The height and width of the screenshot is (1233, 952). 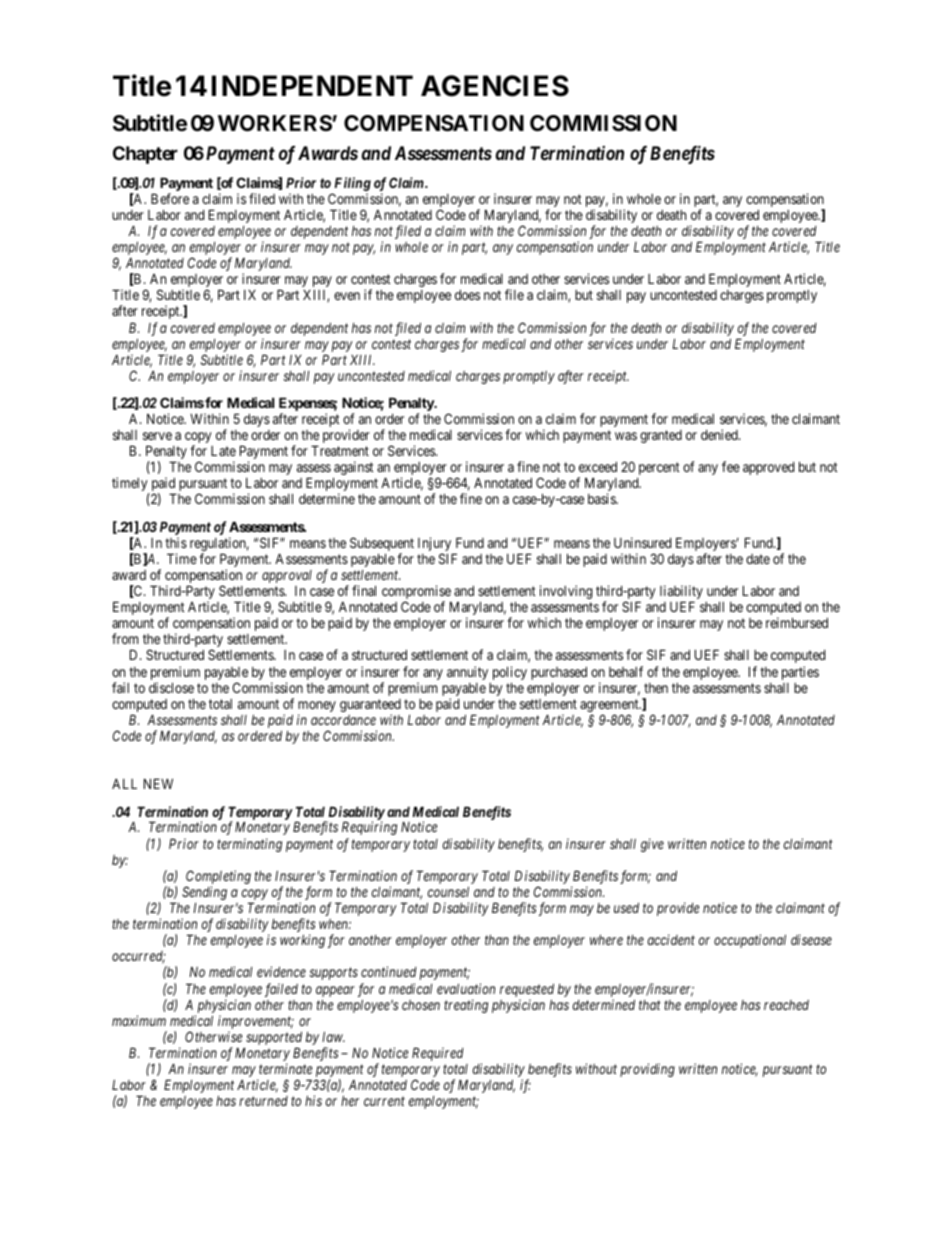 What do you see at coordinates (467, 295) in the screenshot?
I see `does` at bounding box center [467, 295].
